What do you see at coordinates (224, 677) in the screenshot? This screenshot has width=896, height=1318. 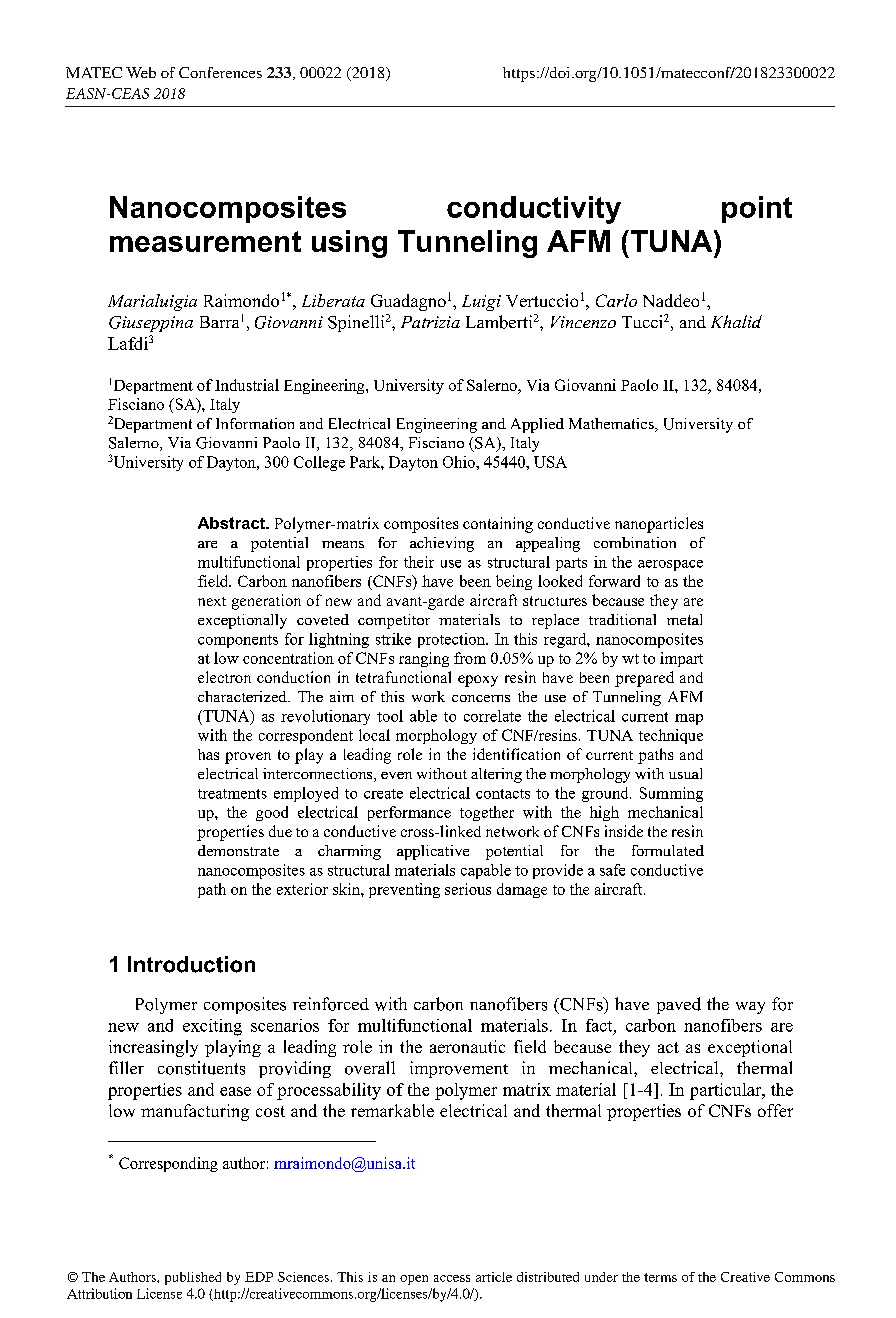 I see `electron` at bounding box center [224, 677].
